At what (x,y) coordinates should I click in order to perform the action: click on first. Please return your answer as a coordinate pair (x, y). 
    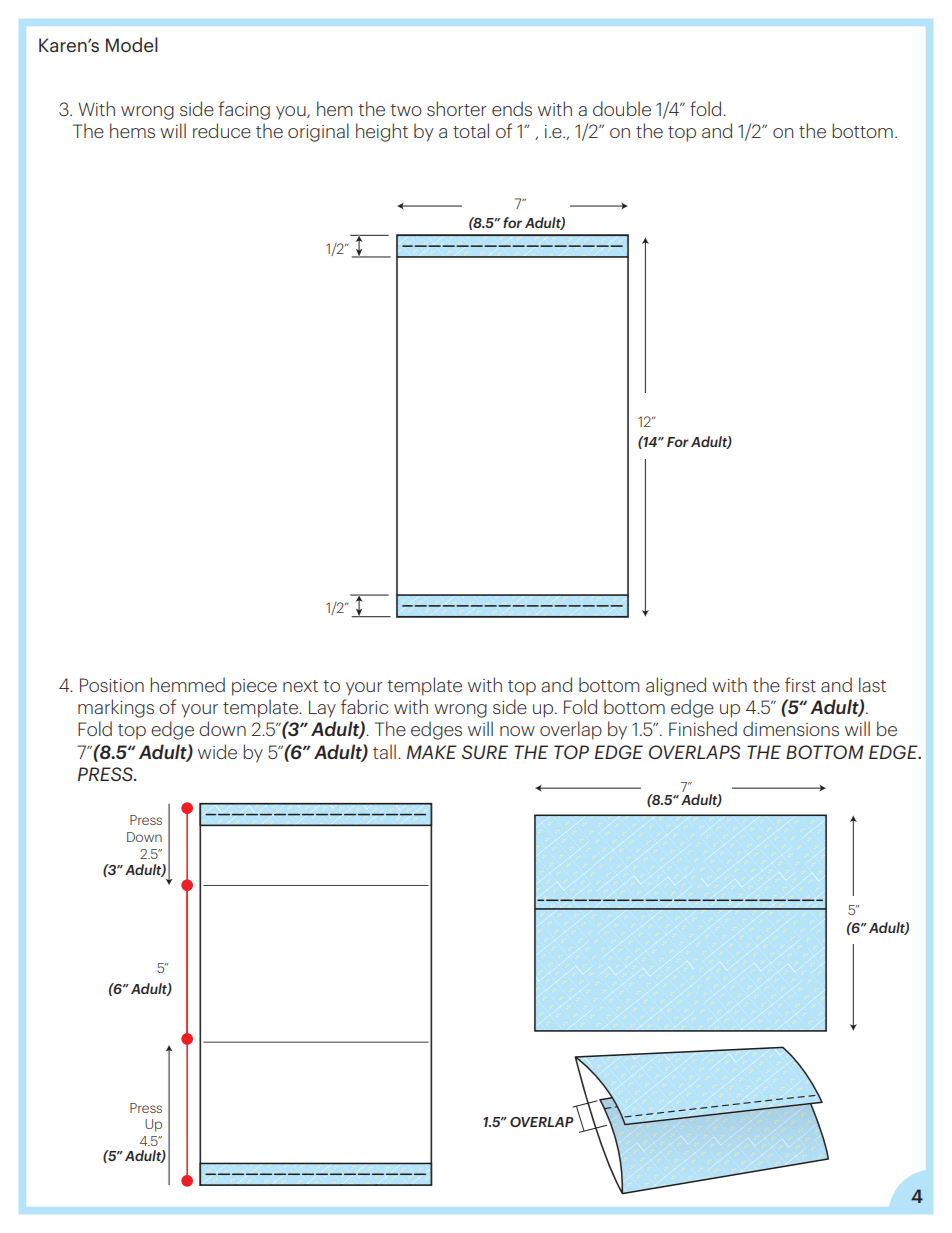
    Looking at the image, I should click on (800, 684).
